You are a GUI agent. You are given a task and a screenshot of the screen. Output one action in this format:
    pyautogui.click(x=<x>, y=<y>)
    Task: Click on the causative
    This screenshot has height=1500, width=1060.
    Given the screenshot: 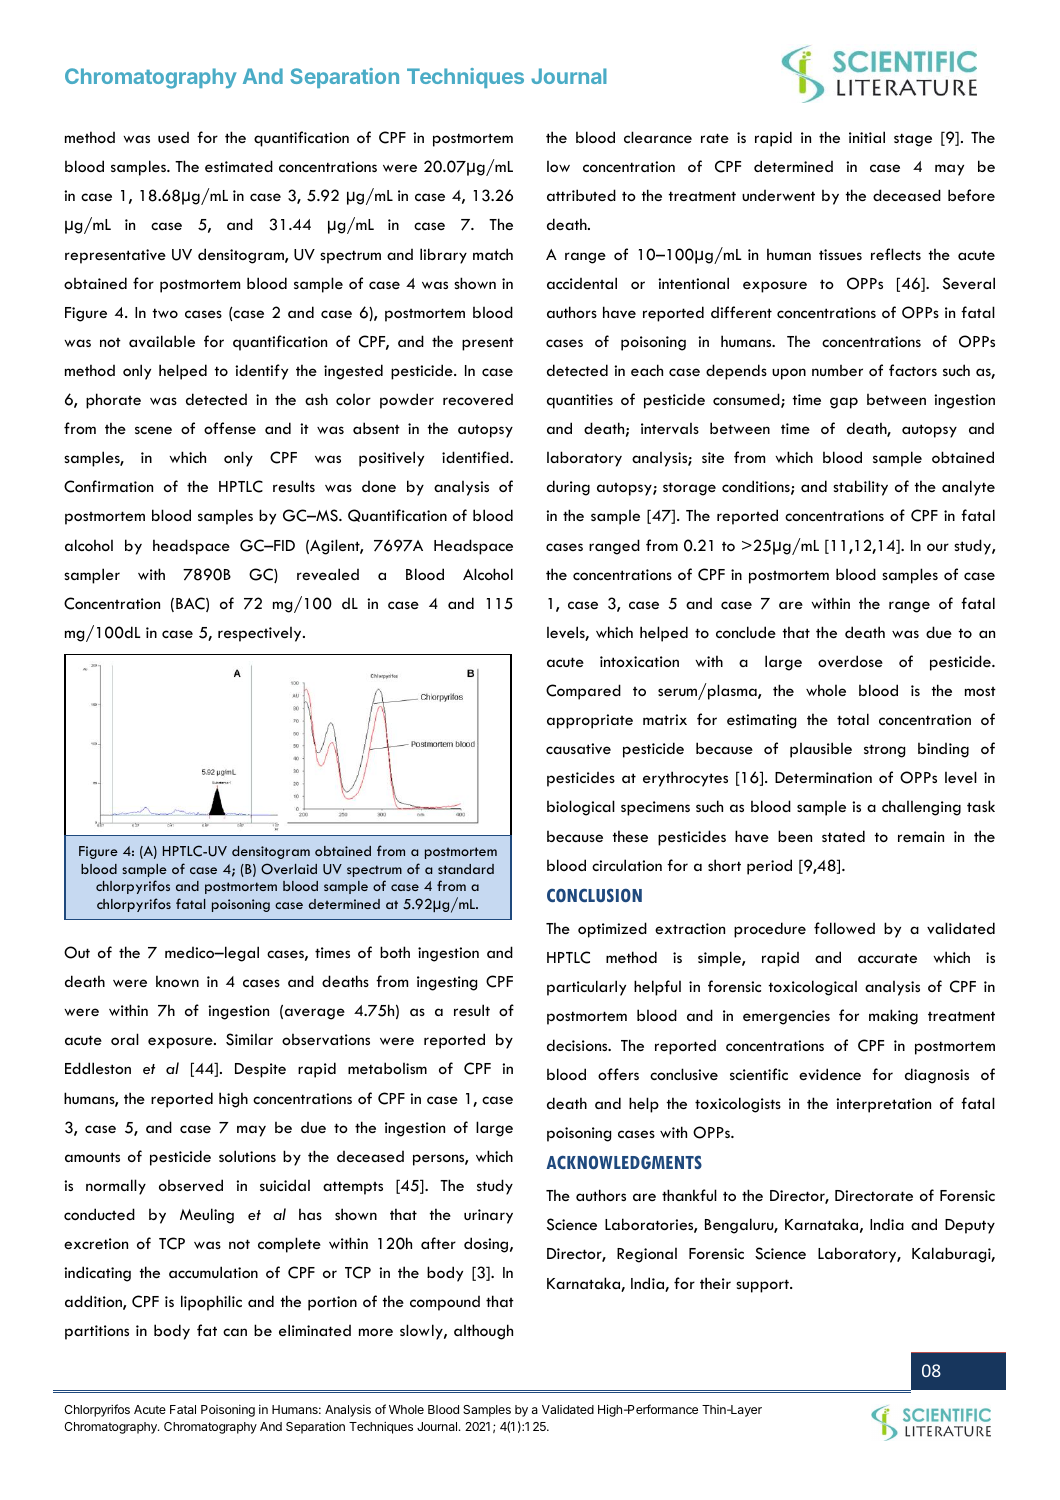 What is the action you would take?
    pyautogui.click(x=578, y=748)
